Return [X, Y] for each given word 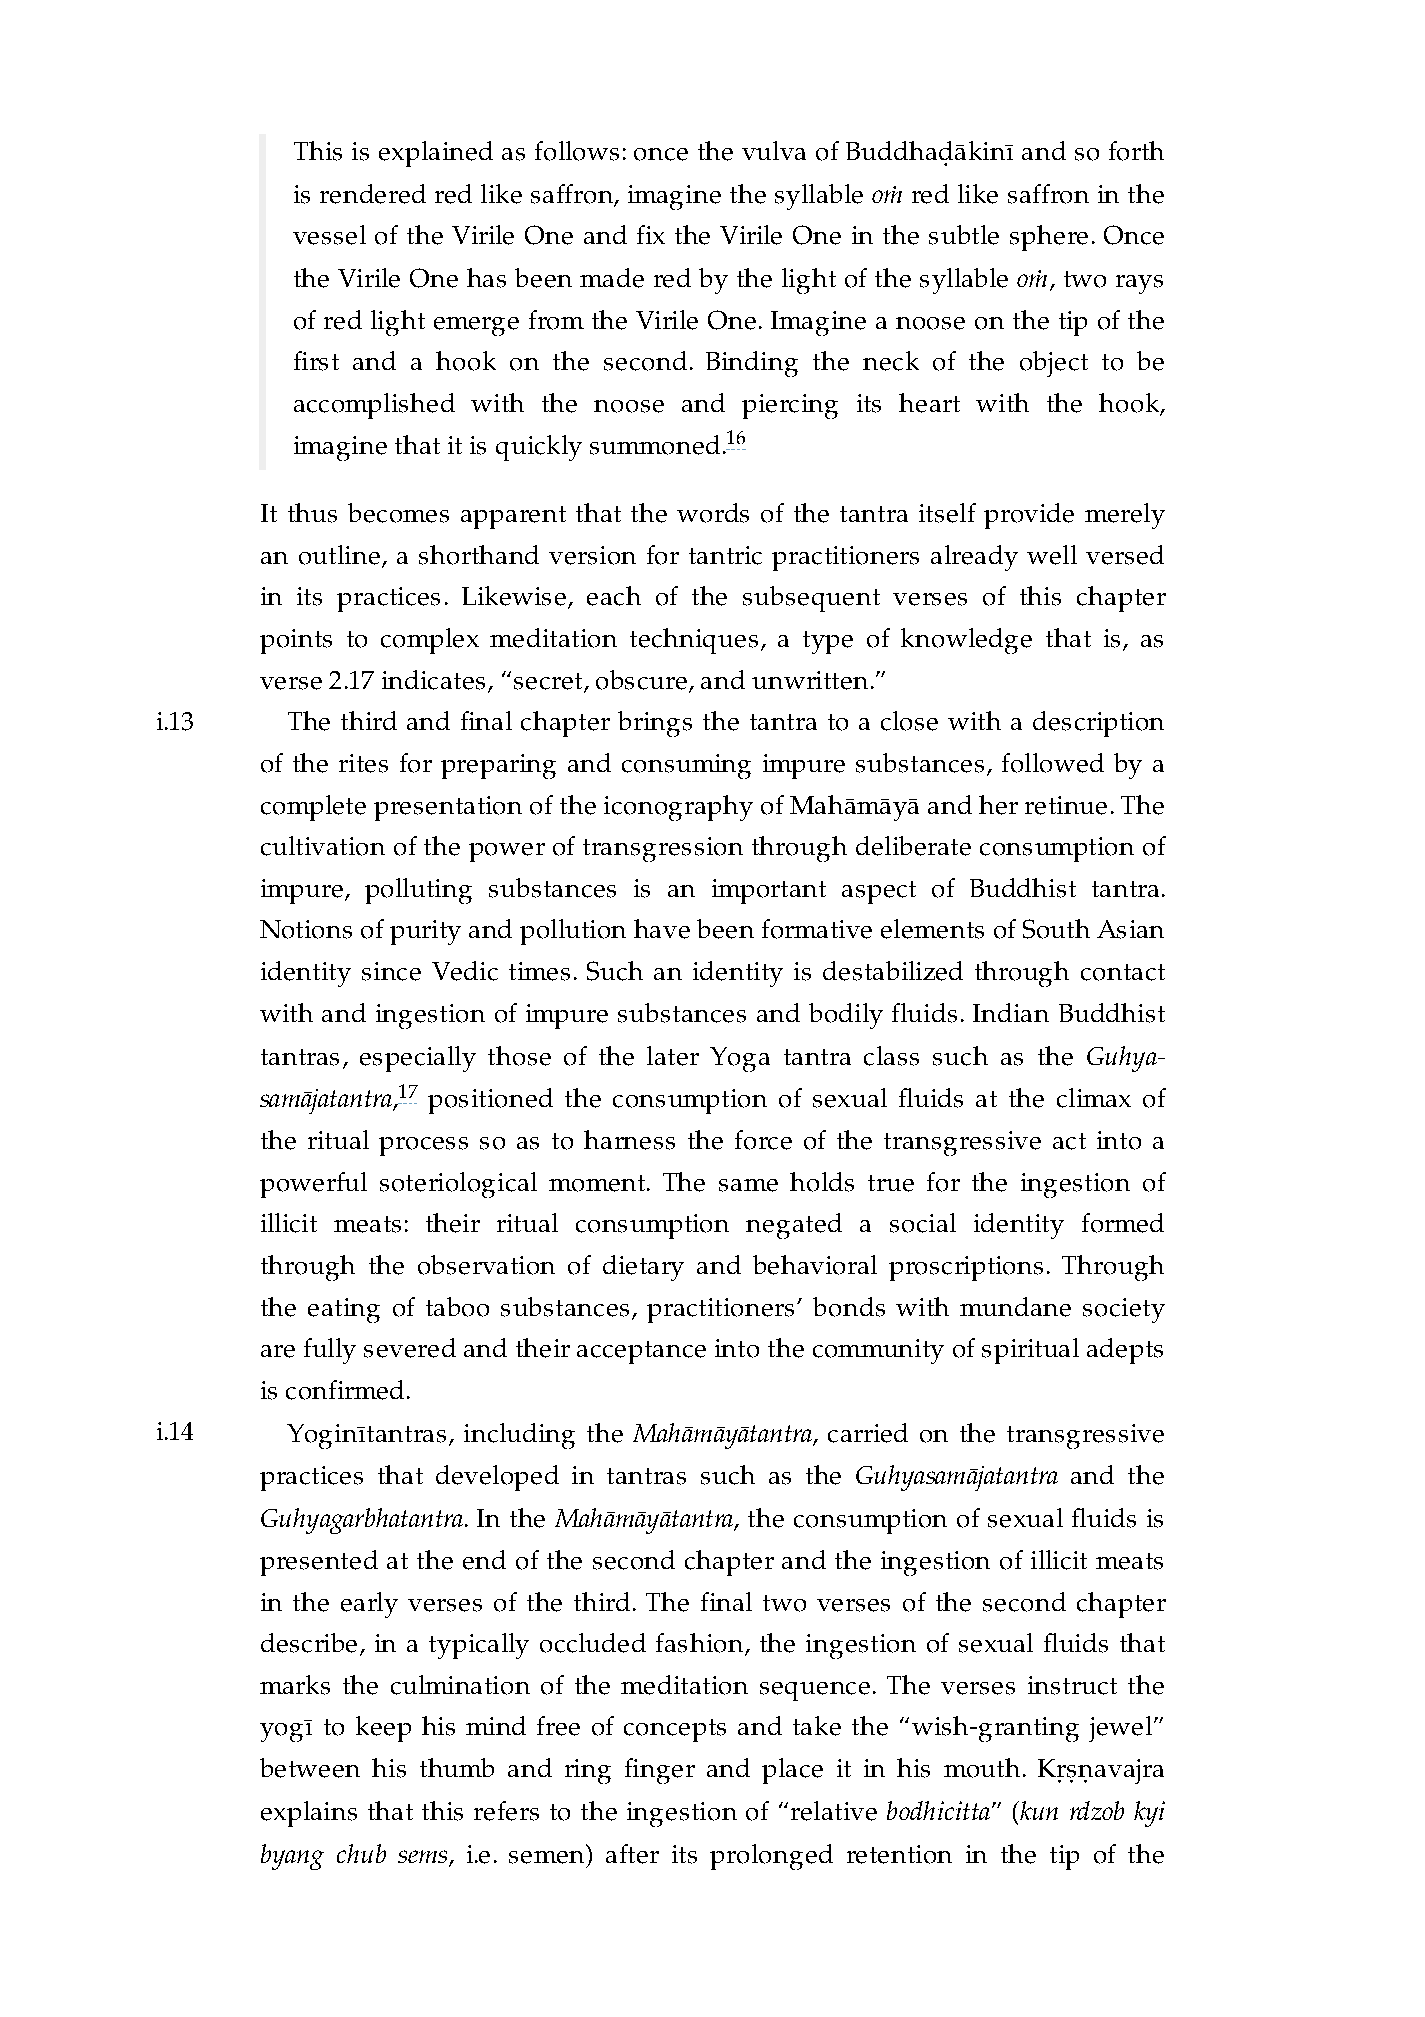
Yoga [740, 1059]
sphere [1049, 238]
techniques [694, 641]
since [391, 971]
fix [651, 234]
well [1052, 555]
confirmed [345, 1390]
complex [430, 641]
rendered [373, 194]
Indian [1011, 1012]
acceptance [641, 1352]
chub [361, 1853]
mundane [1015, 1307]
